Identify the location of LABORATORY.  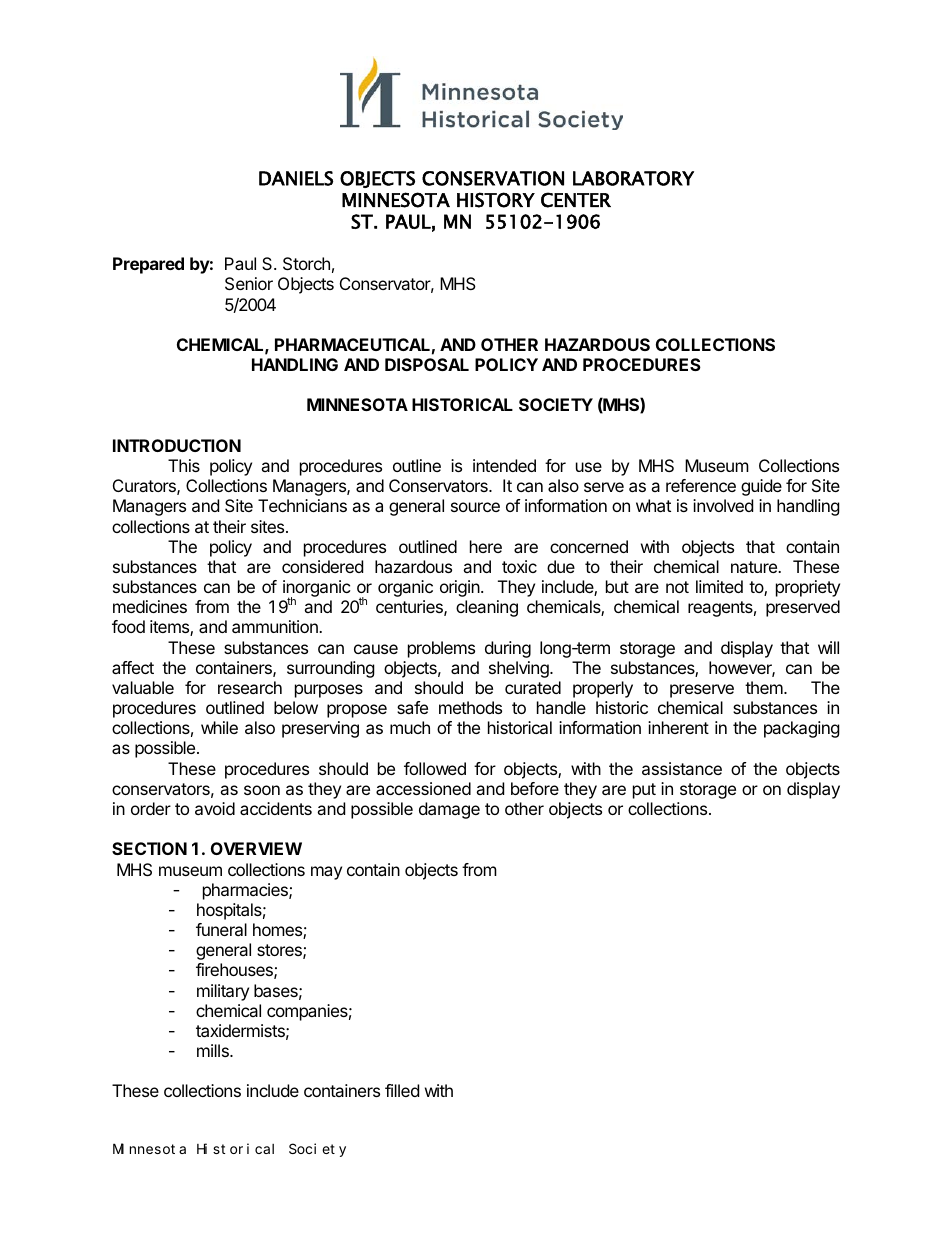
(633, 178).
